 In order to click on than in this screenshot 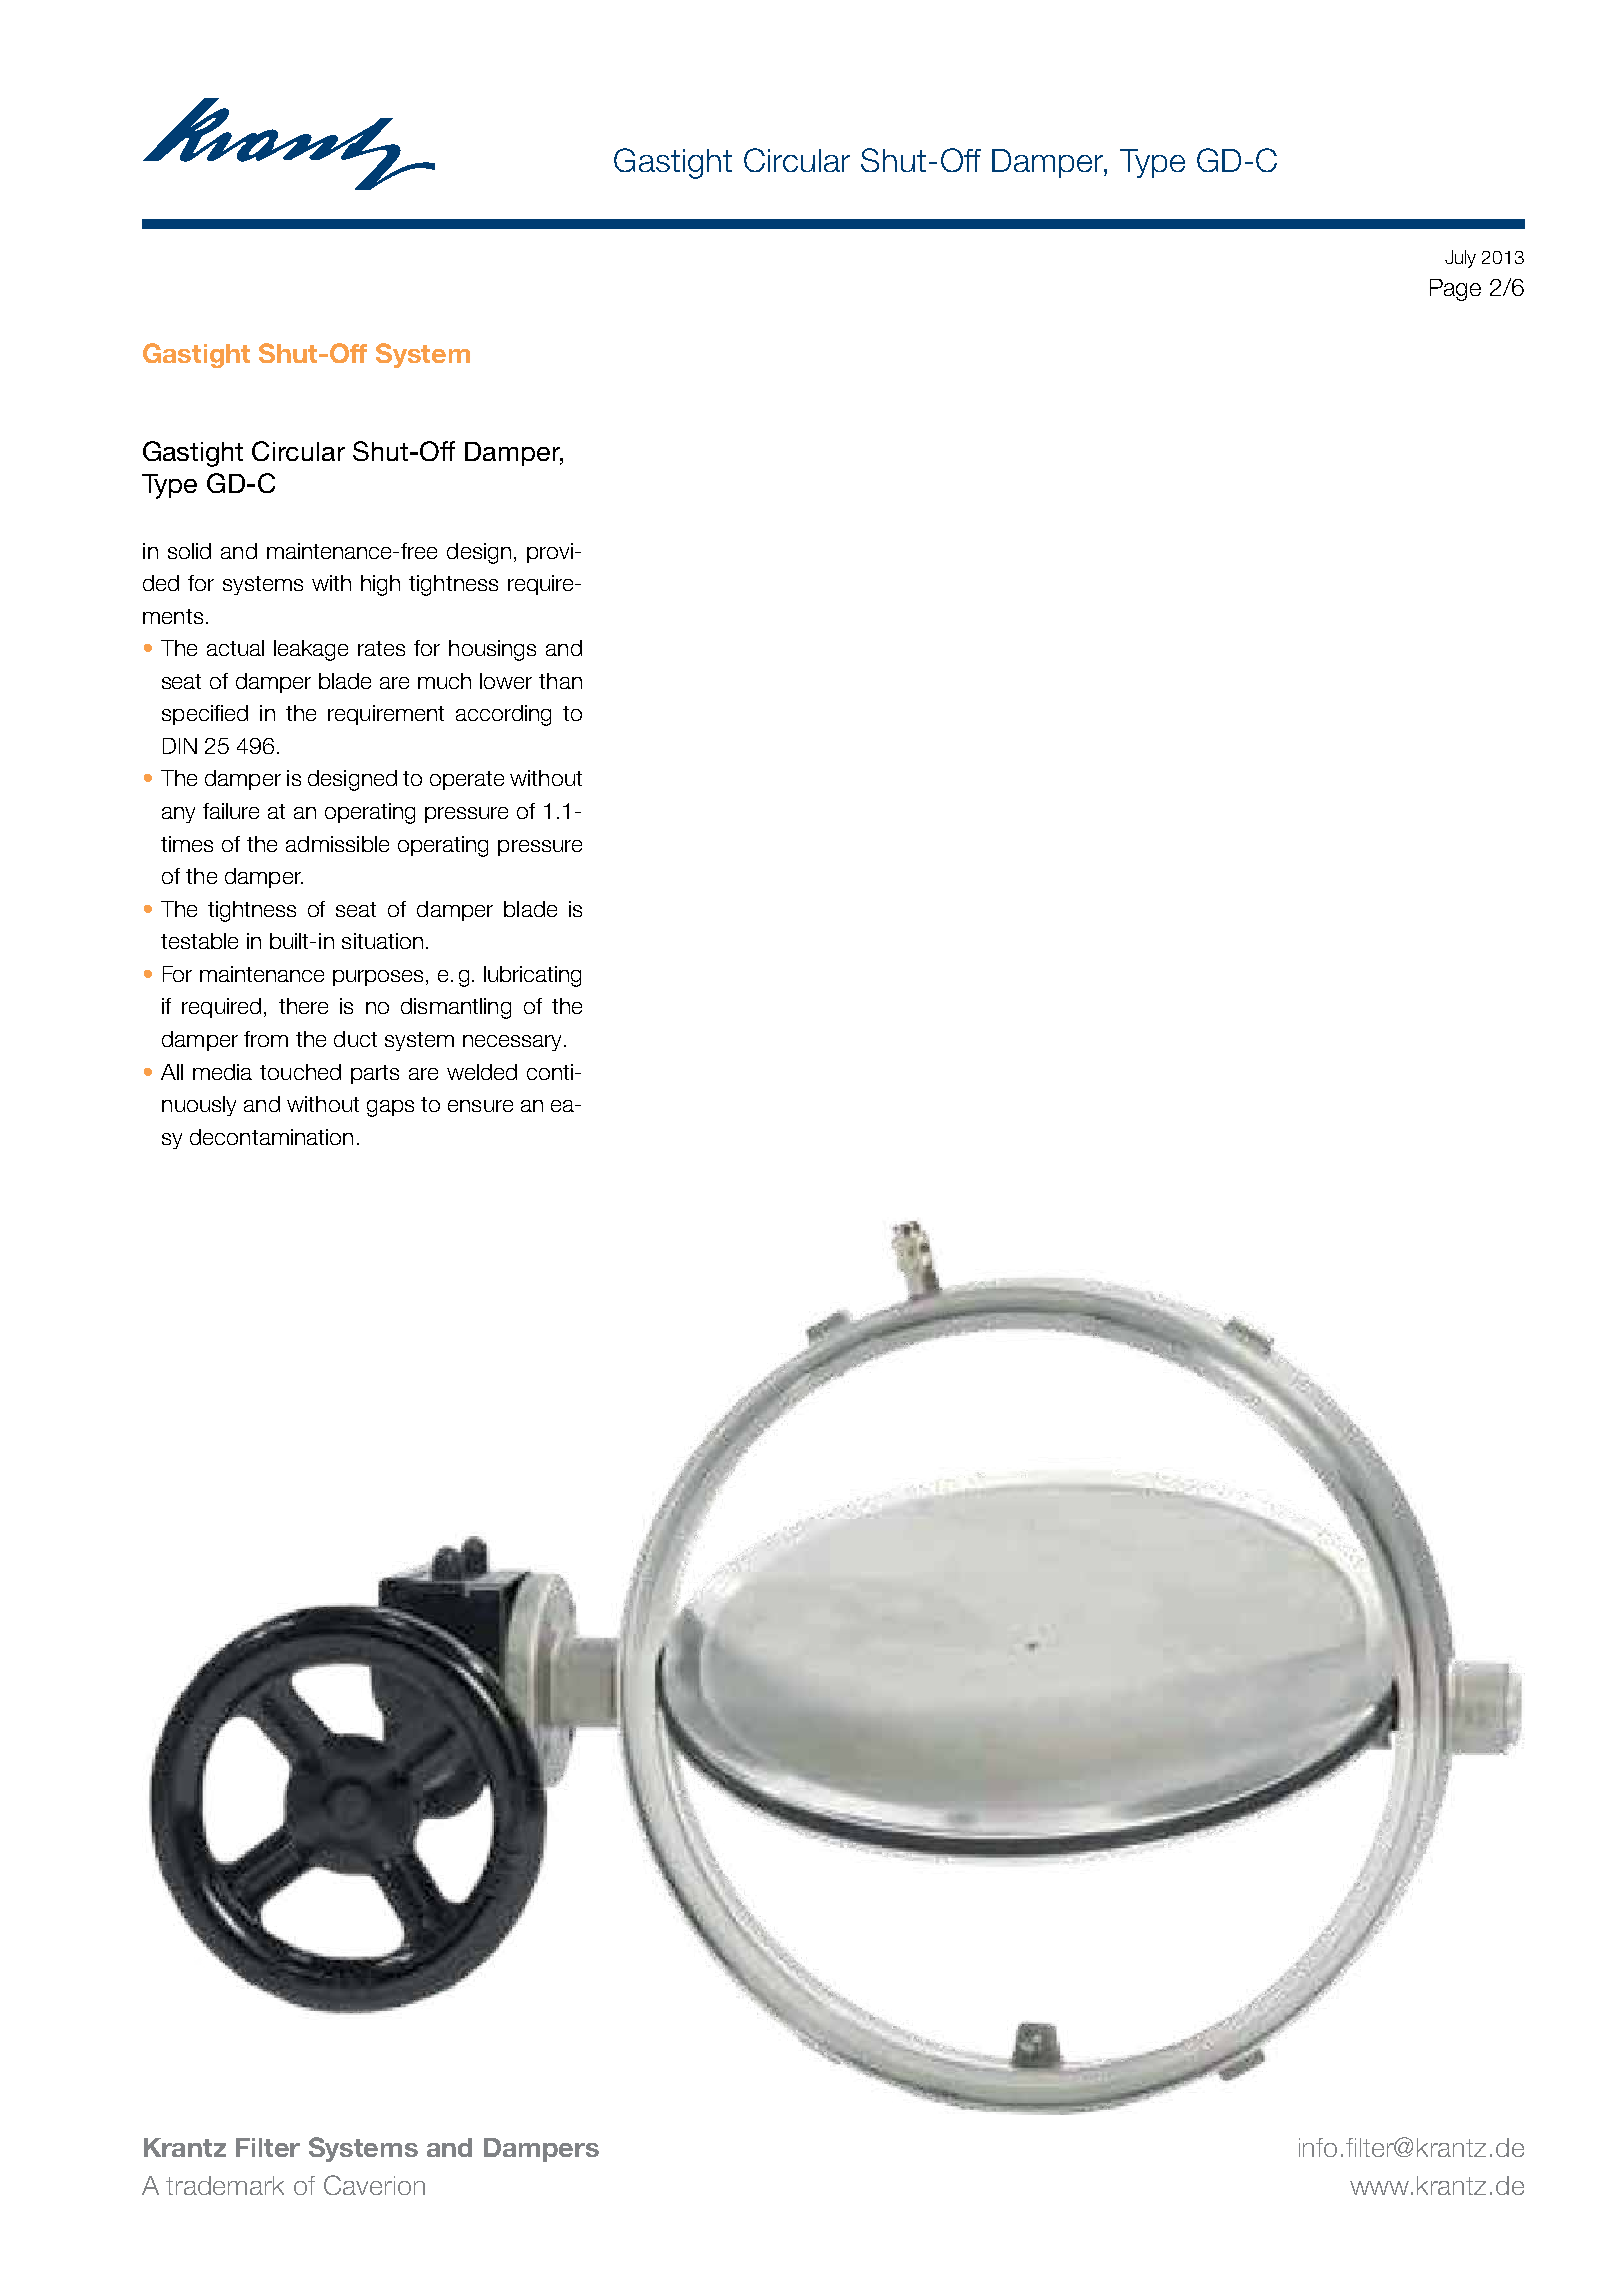, I will do `click(560, 681)`.
